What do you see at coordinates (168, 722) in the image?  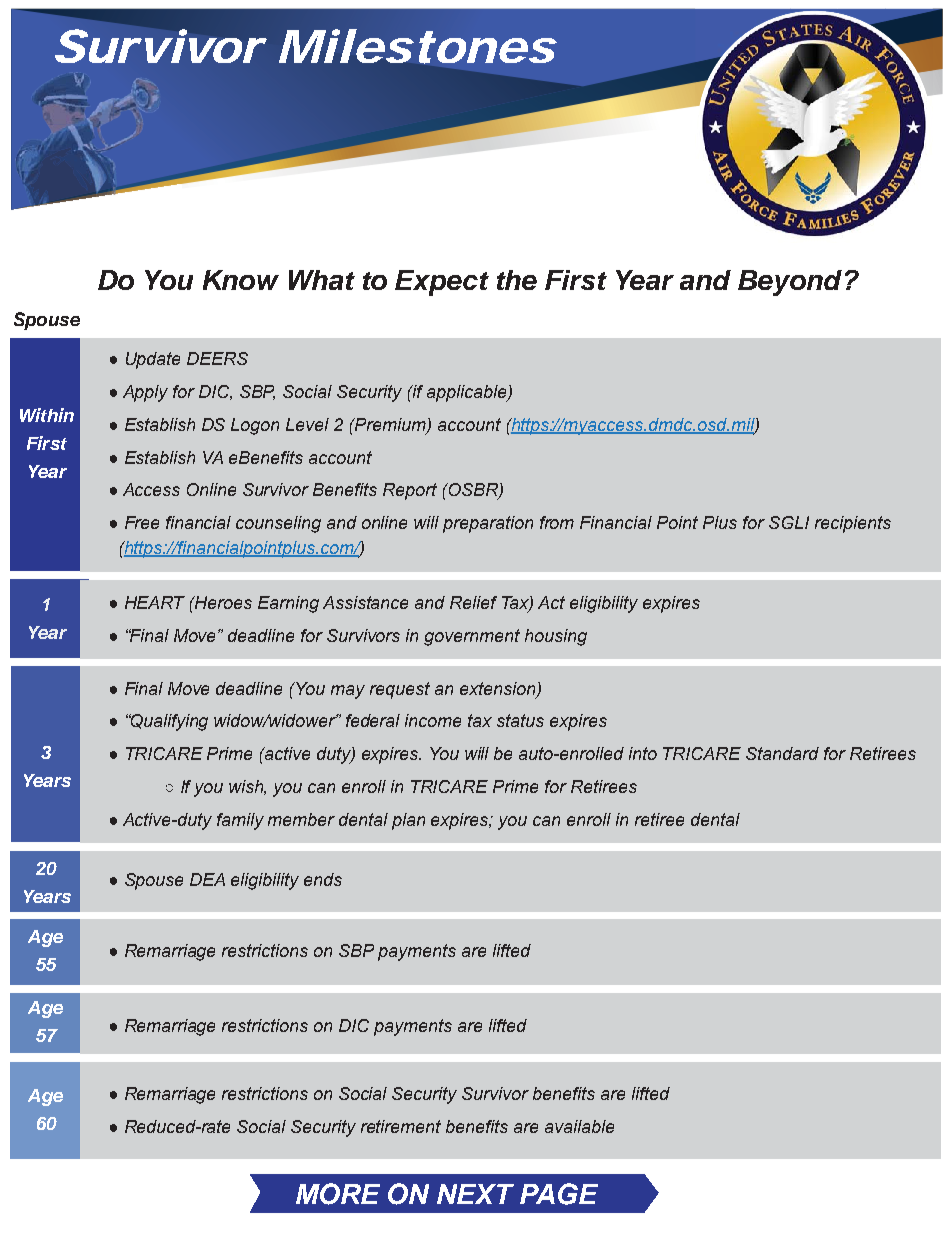 I see `Qualifying` at bounding box center [168, 722].
